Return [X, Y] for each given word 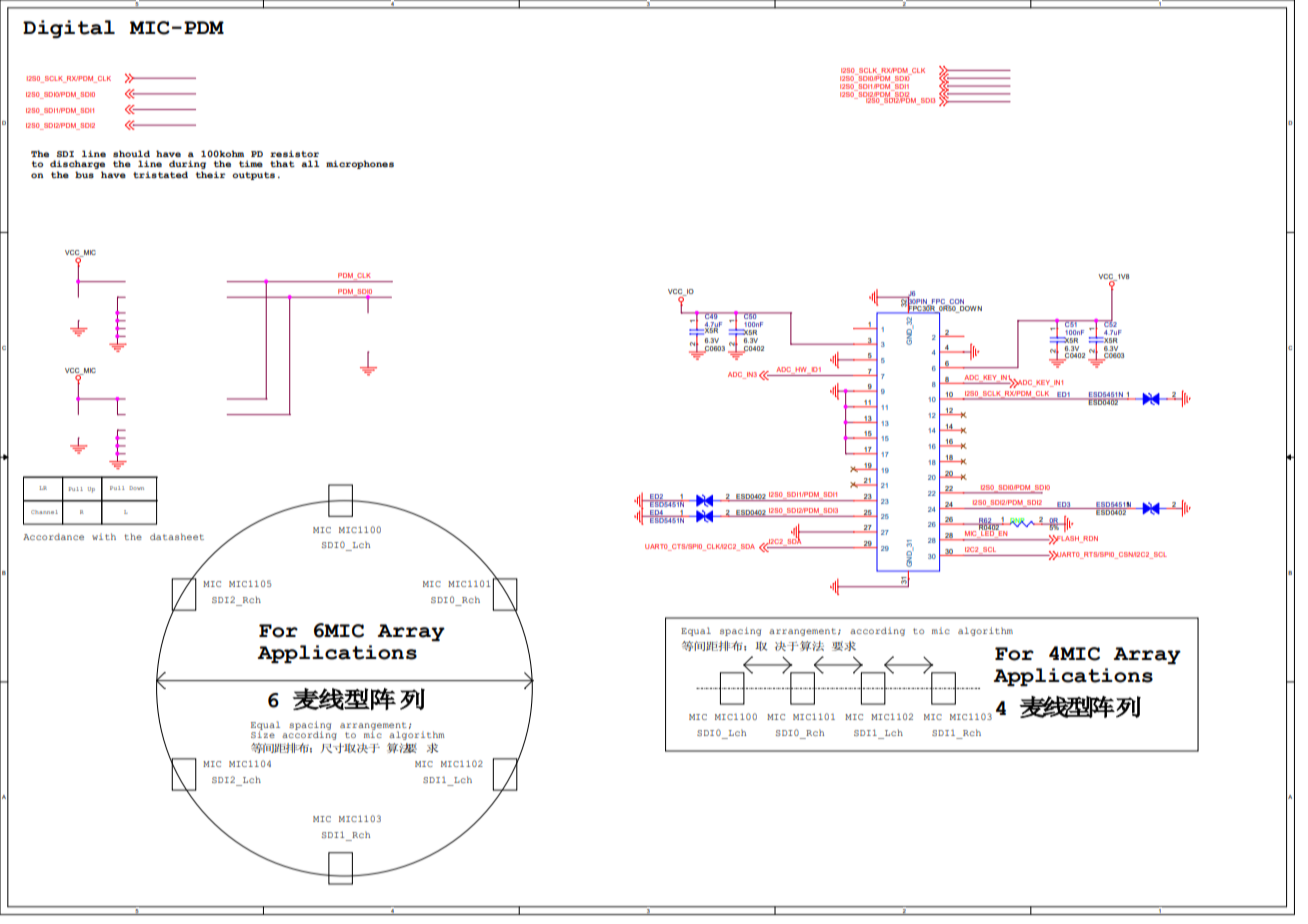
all [310, 163]
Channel [44, 512]
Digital [69, 29]
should [131, 153]
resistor [294, 153]
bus [85, 173]
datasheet [177, 536]
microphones [360, 164]
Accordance [53, 536]
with [104, 536]
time [251, 163]
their [211, 173]
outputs [253, 176]
